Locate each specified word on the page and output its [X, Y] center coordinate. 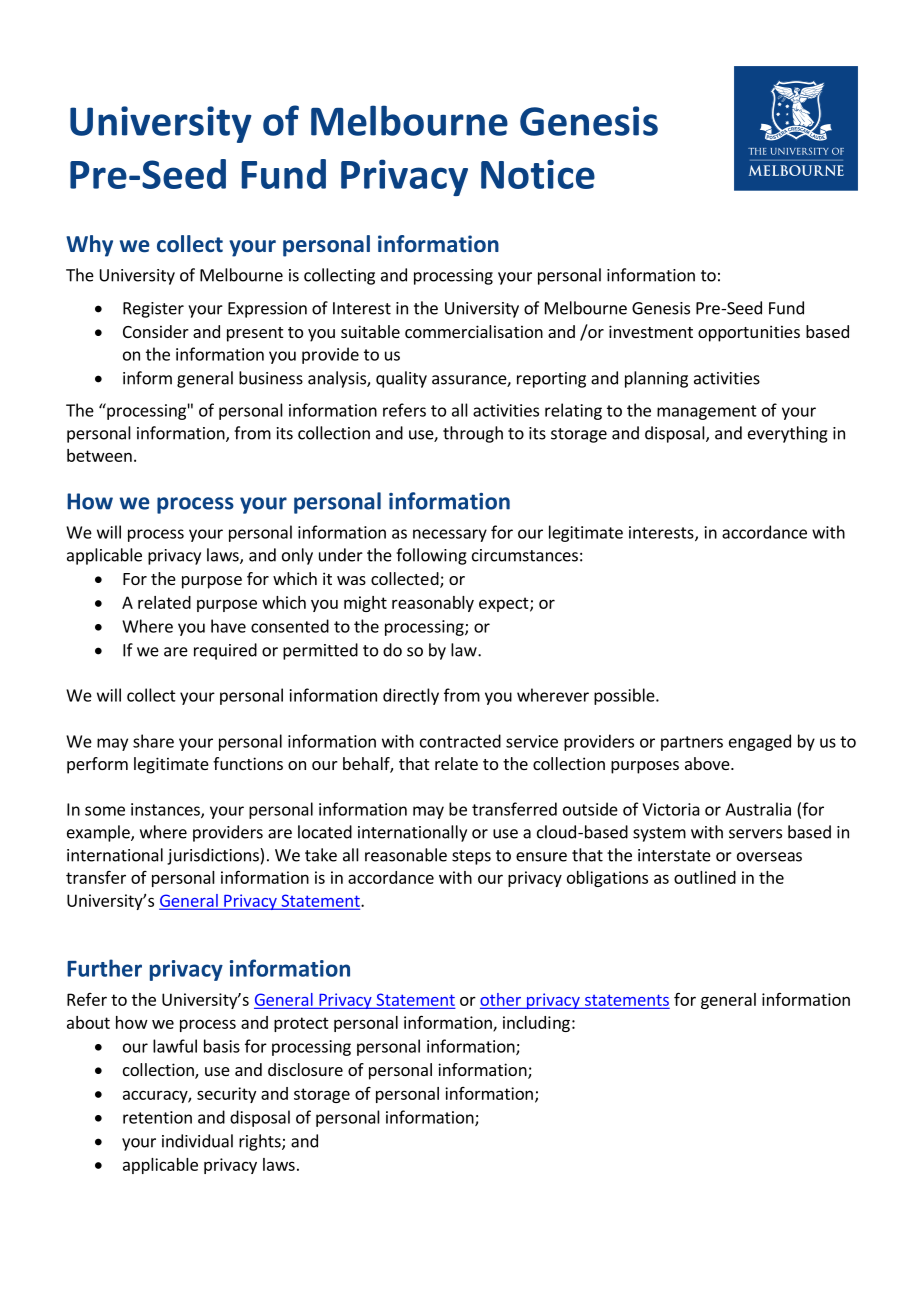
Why [89, 246]
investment [651, 331]
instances [166, 810]
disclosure [305, 1069]
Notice [538, 174]
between [99, 455]
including [536, 1024]
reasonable [406, 855]
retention [157, 1117]
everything [788, 434]
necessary [450, 535]
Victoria [671, 809]
